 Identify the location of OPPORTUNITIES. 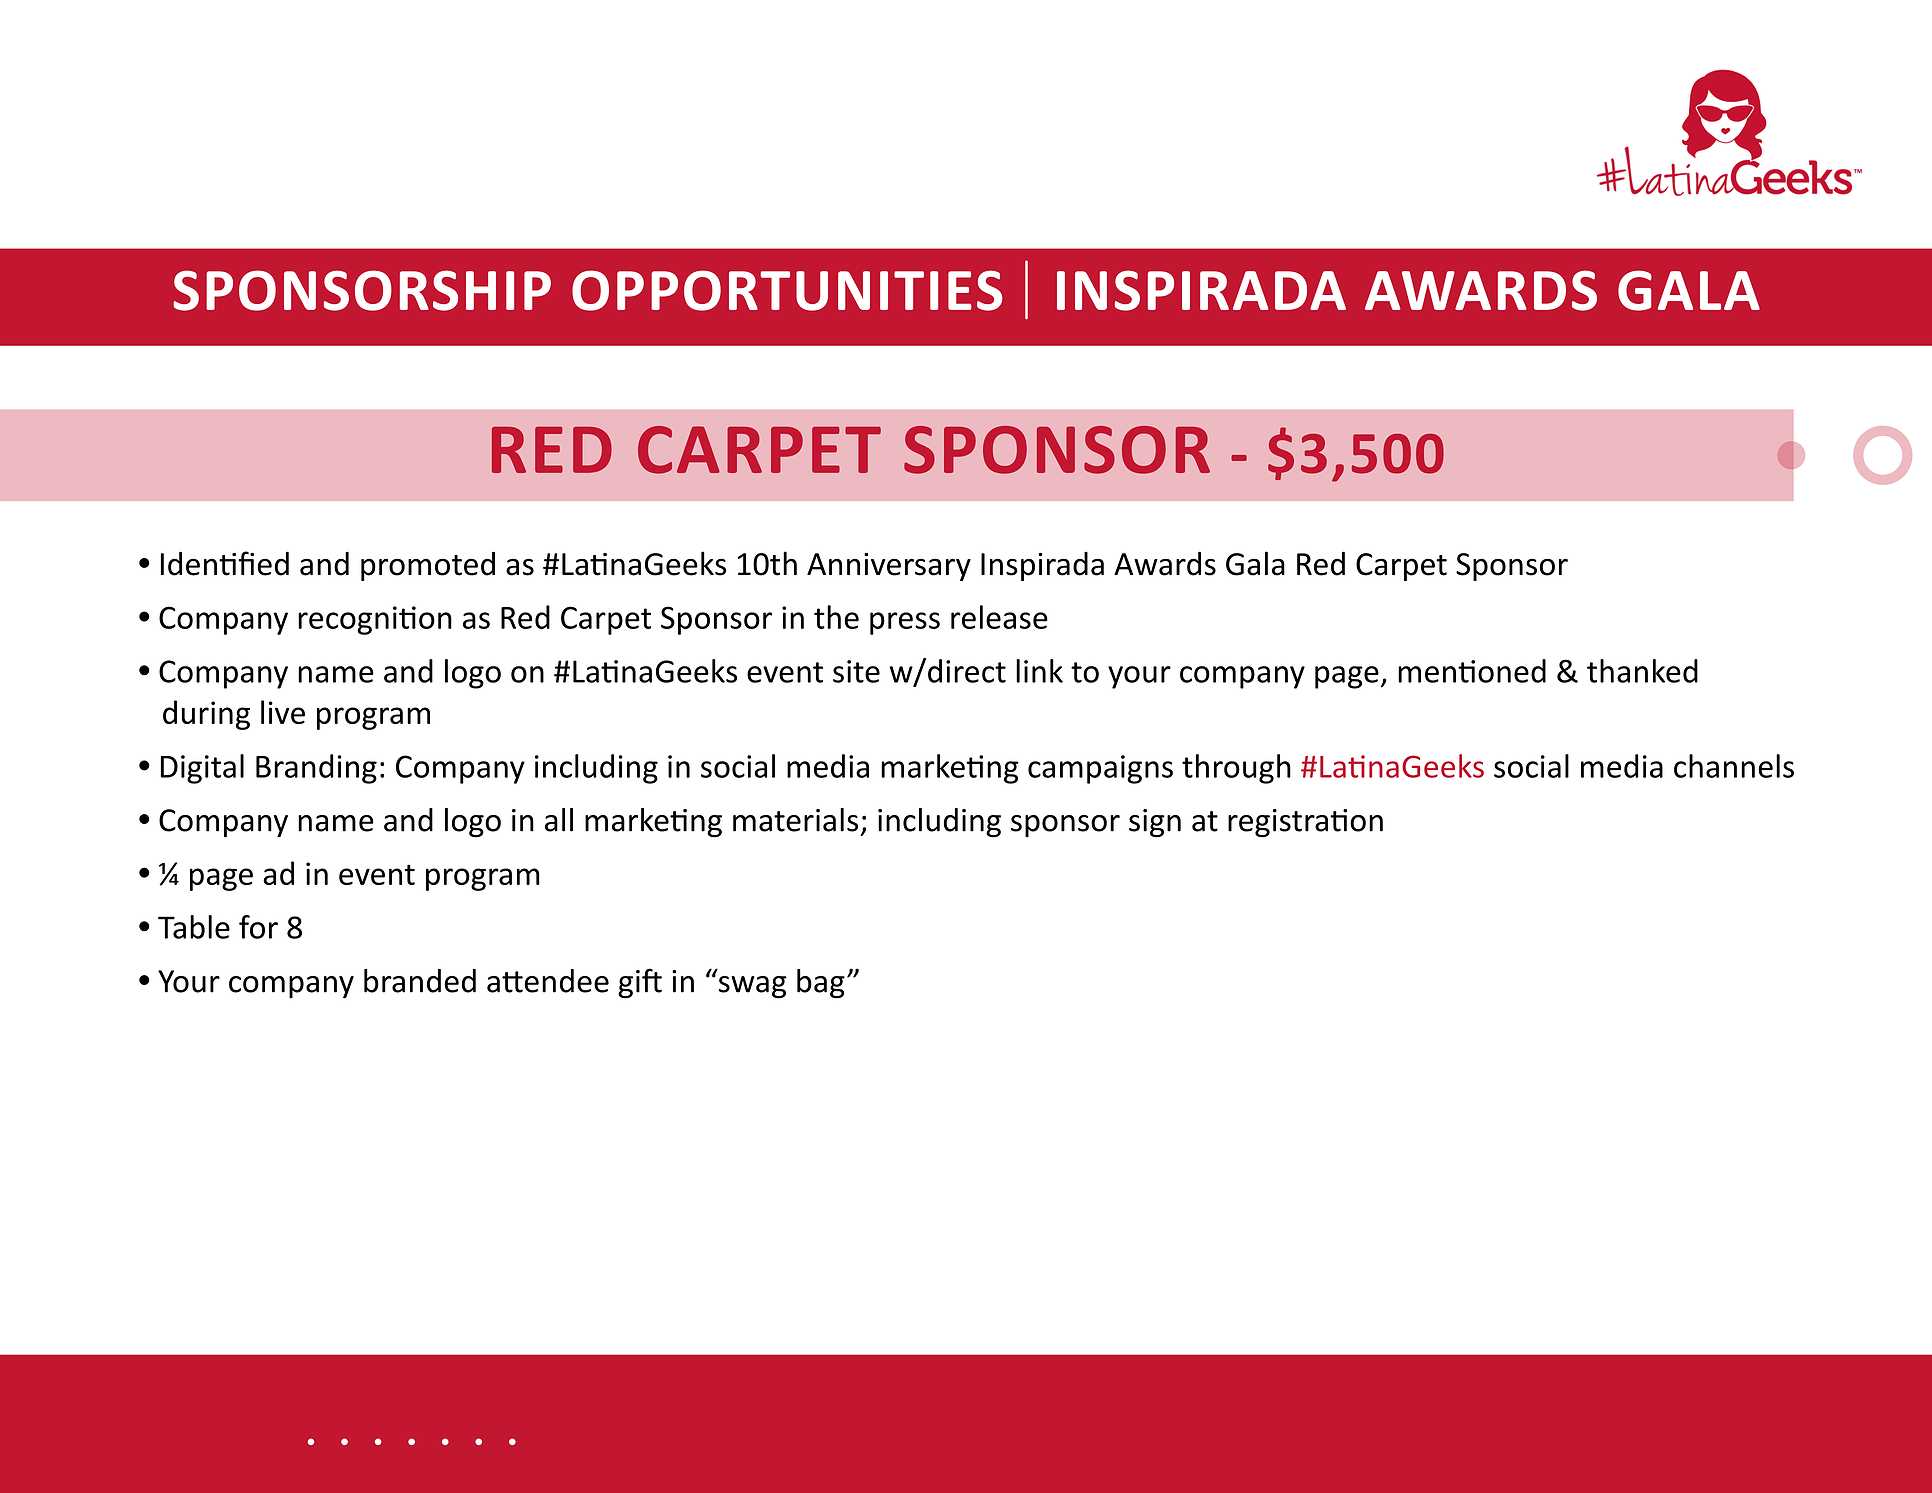
(787, 290).
